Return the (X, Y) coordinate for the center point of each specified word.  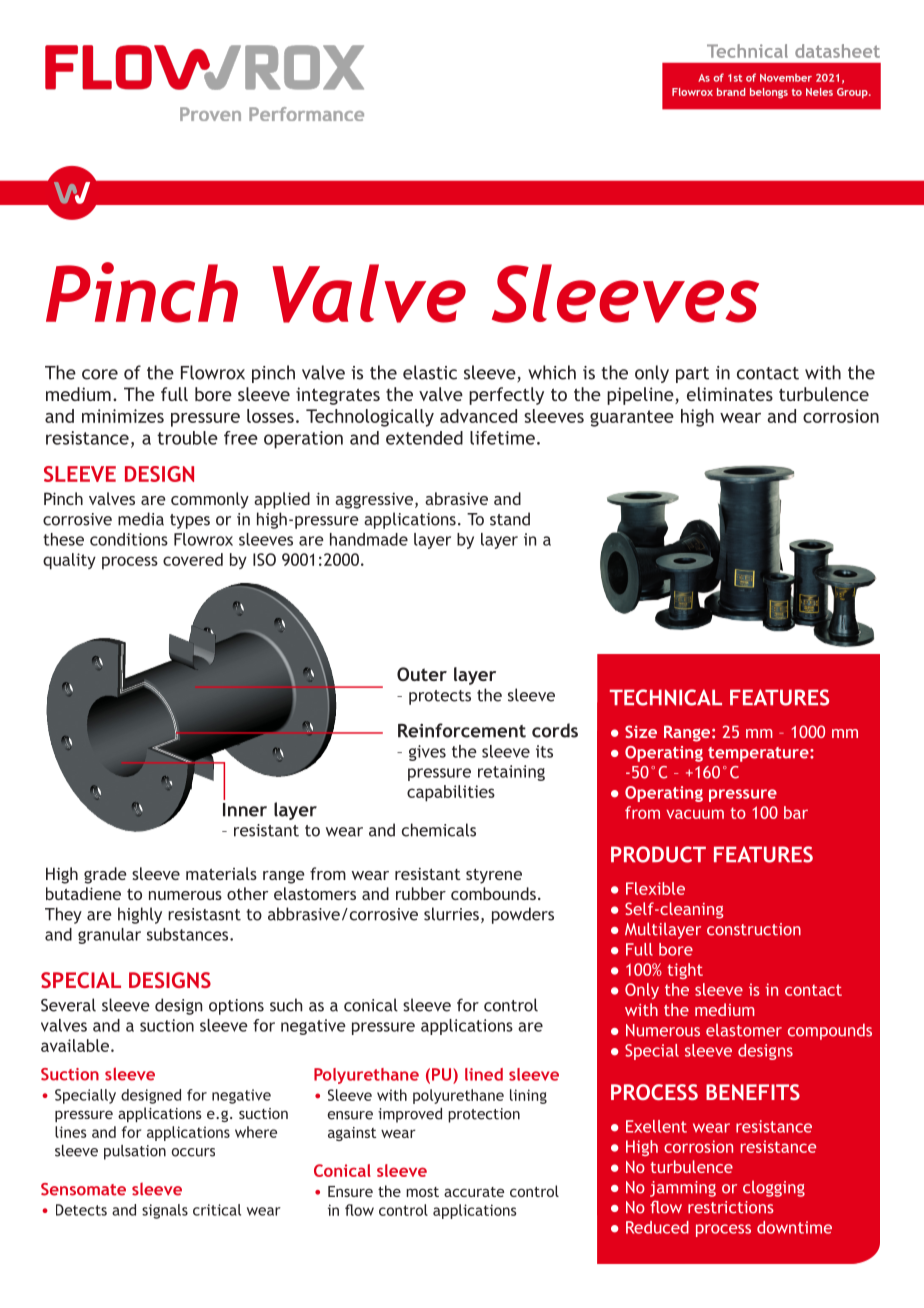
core (100, 374)
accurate (474, 1192)
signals (165, 1211)
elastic (430, 372)
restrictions (731, 1207)
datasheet (837, 51)
